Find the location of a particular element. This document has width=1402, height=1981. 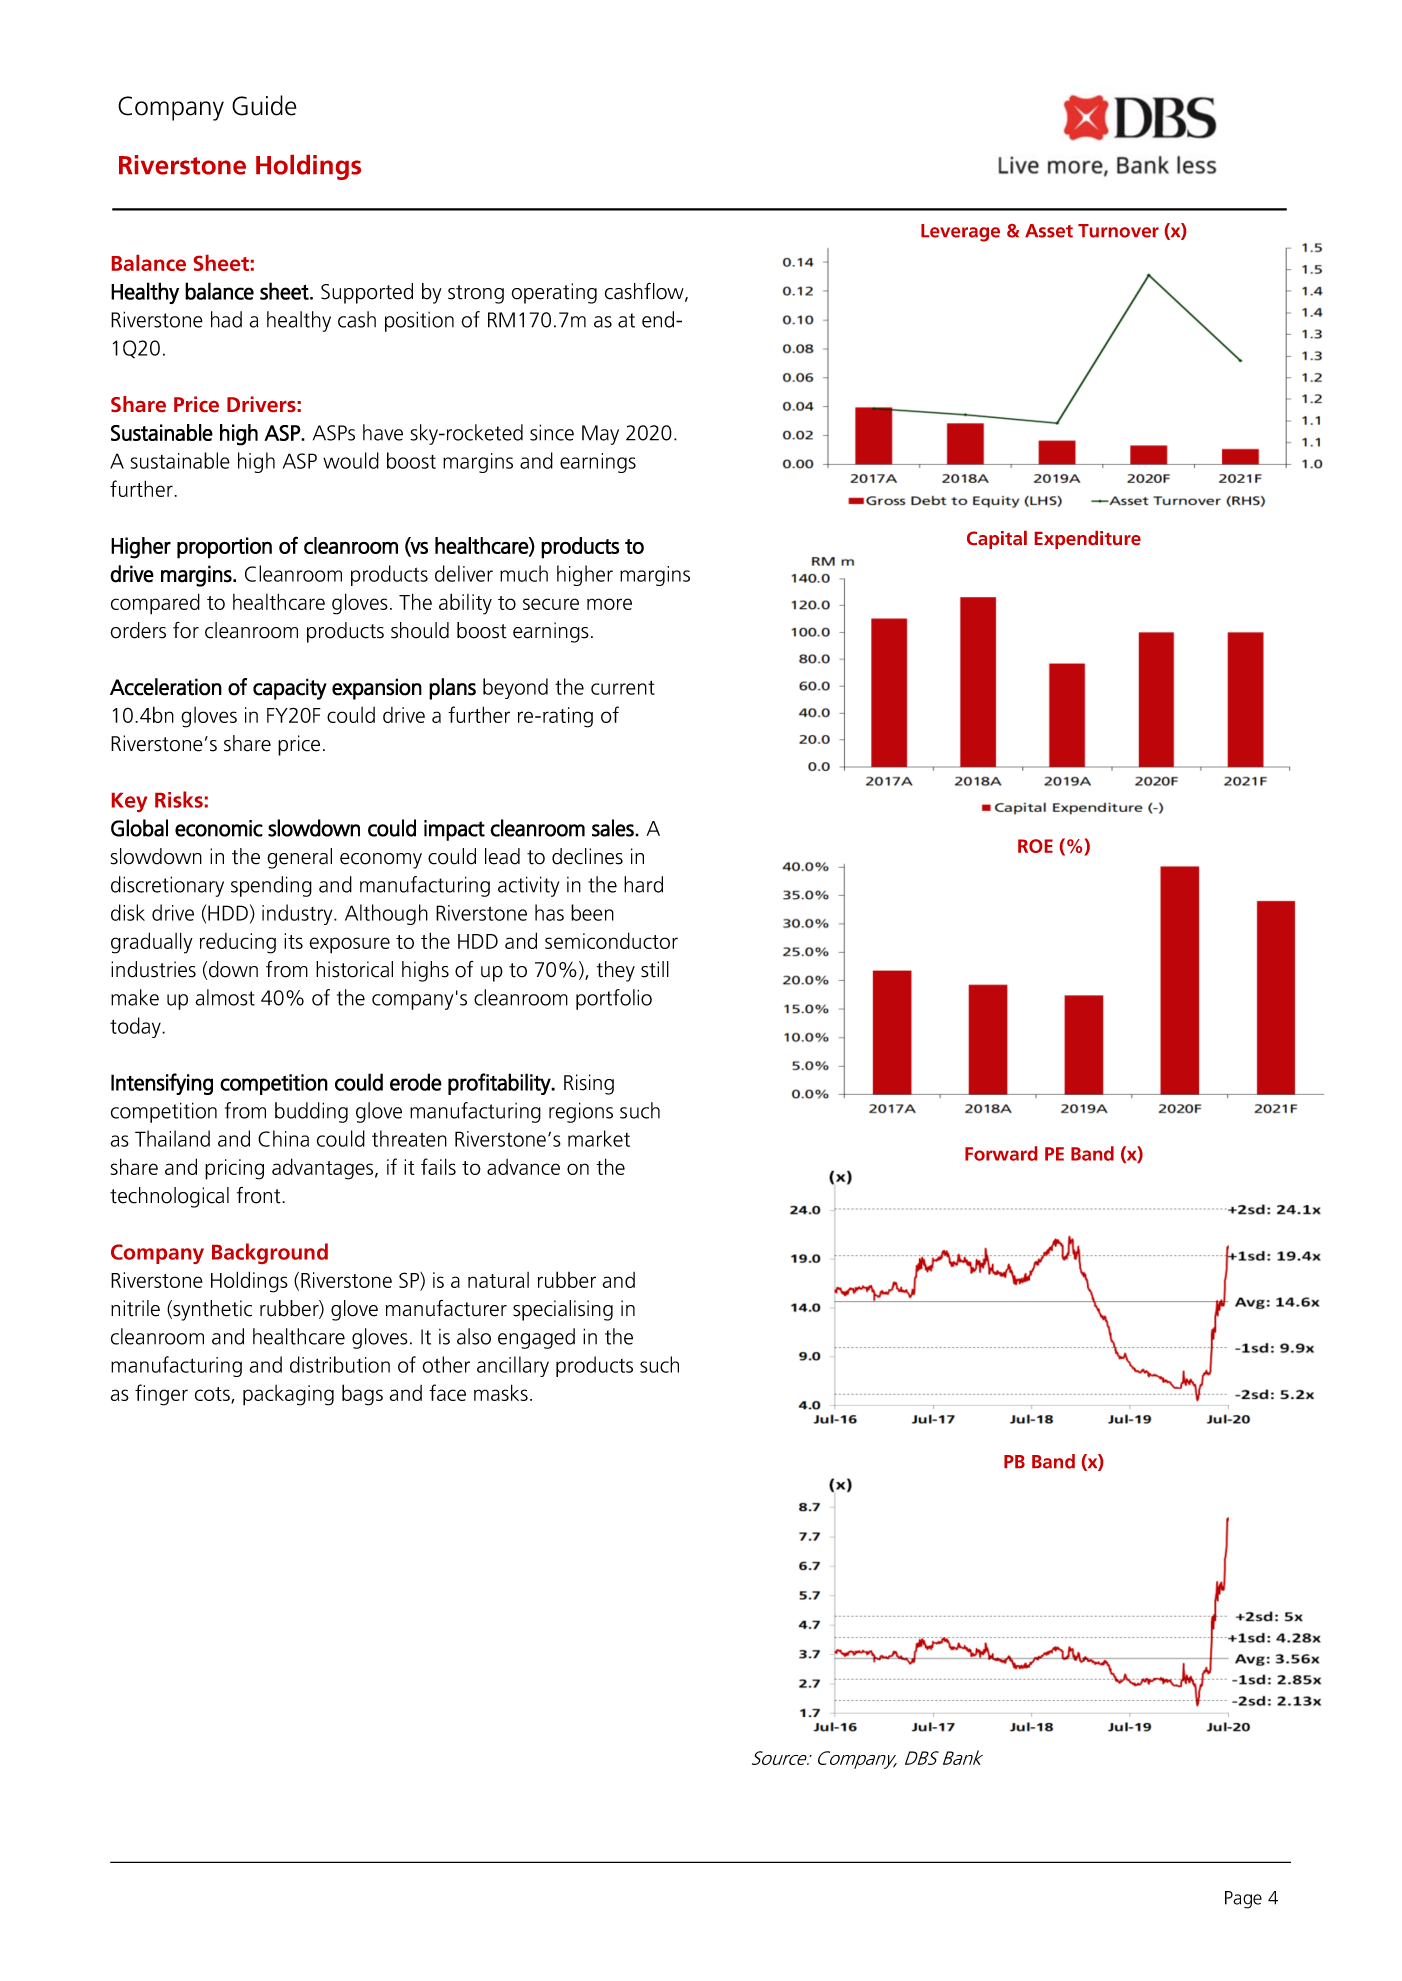

almost is located at coordinates (225, 997).
